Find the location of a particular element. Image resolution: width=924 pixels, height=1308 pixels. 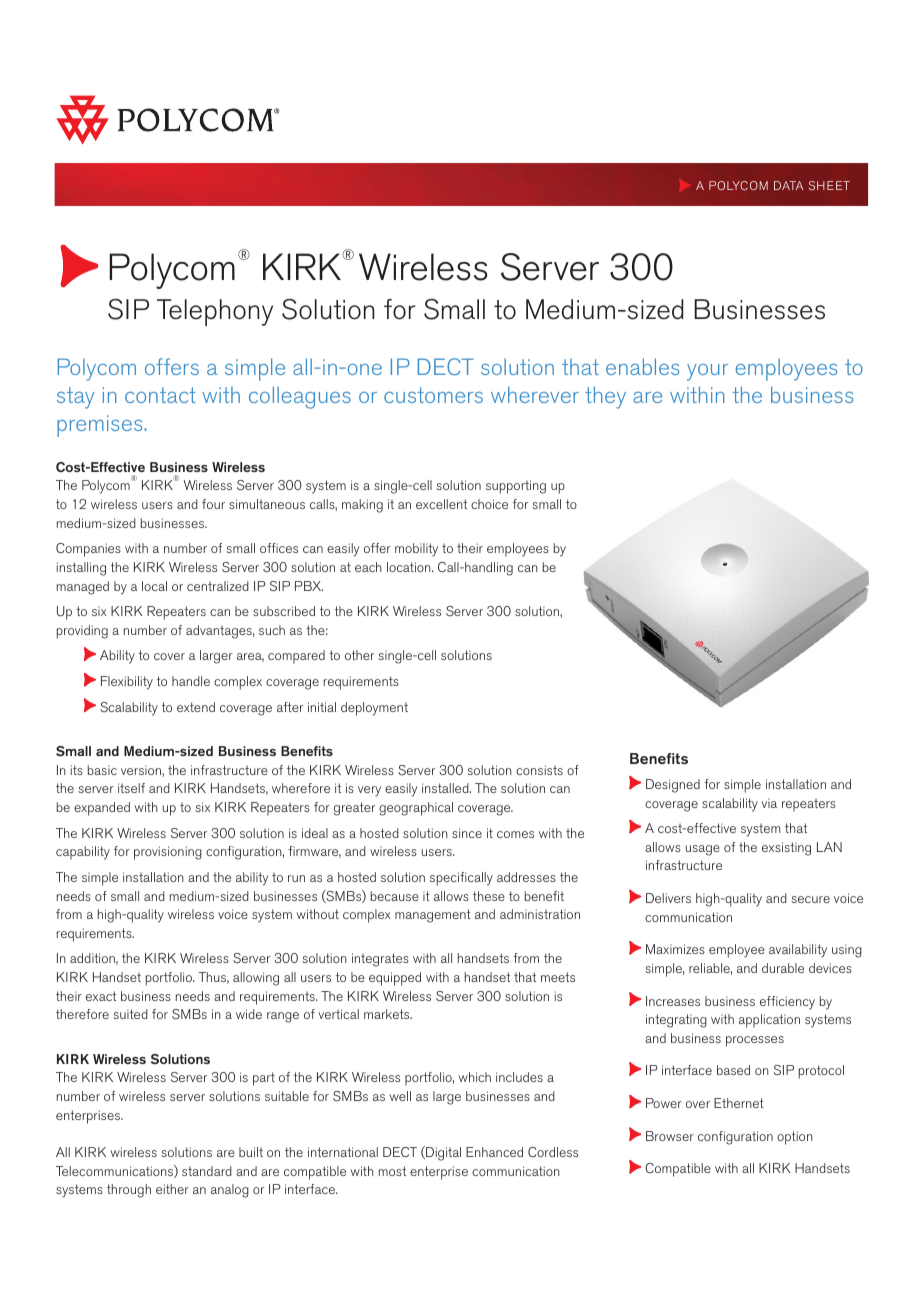

secure is located at coordinates (810, 899).
